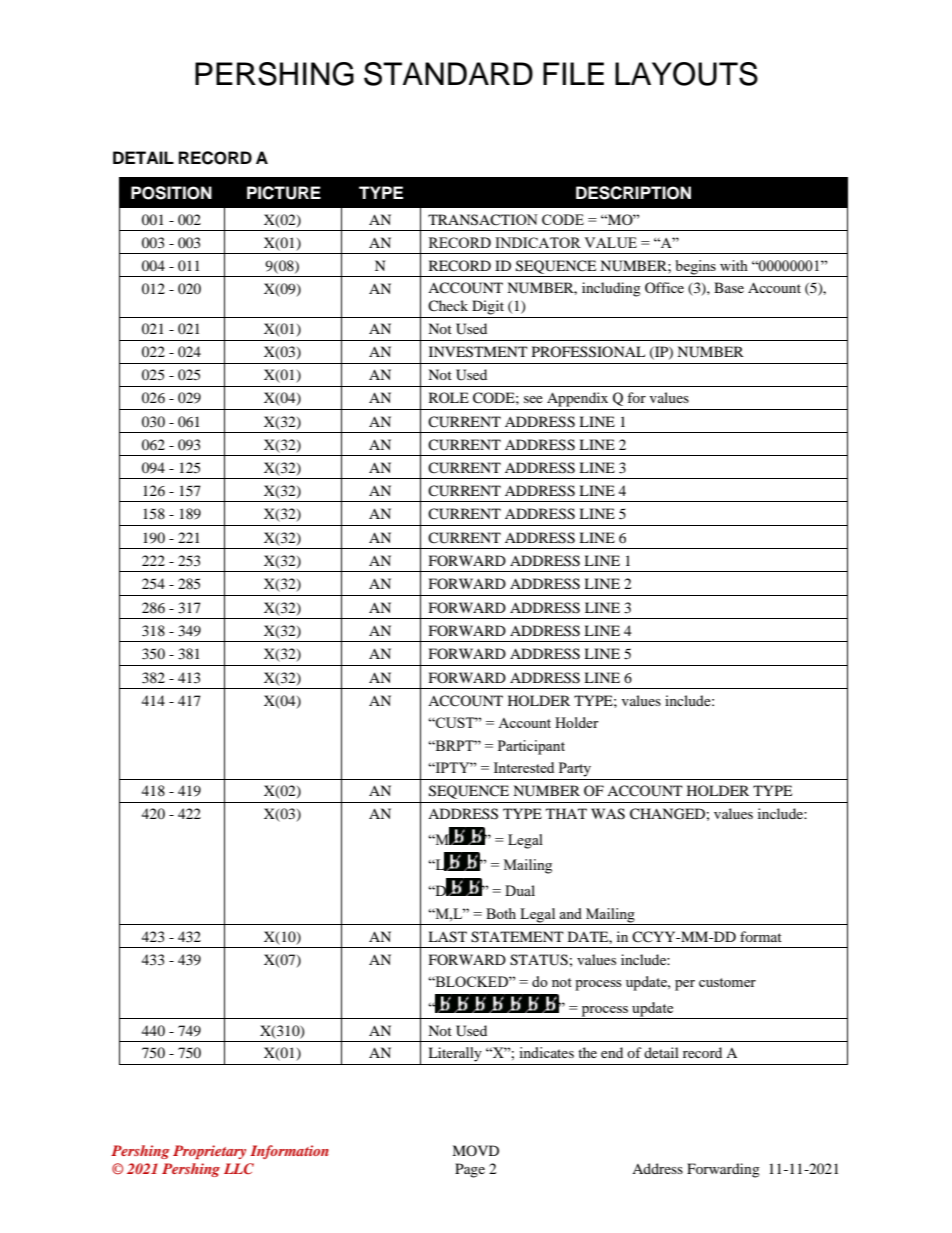 This page has width=952, height=1233. I want to click on LAYOUTS, so click(686, 74).
